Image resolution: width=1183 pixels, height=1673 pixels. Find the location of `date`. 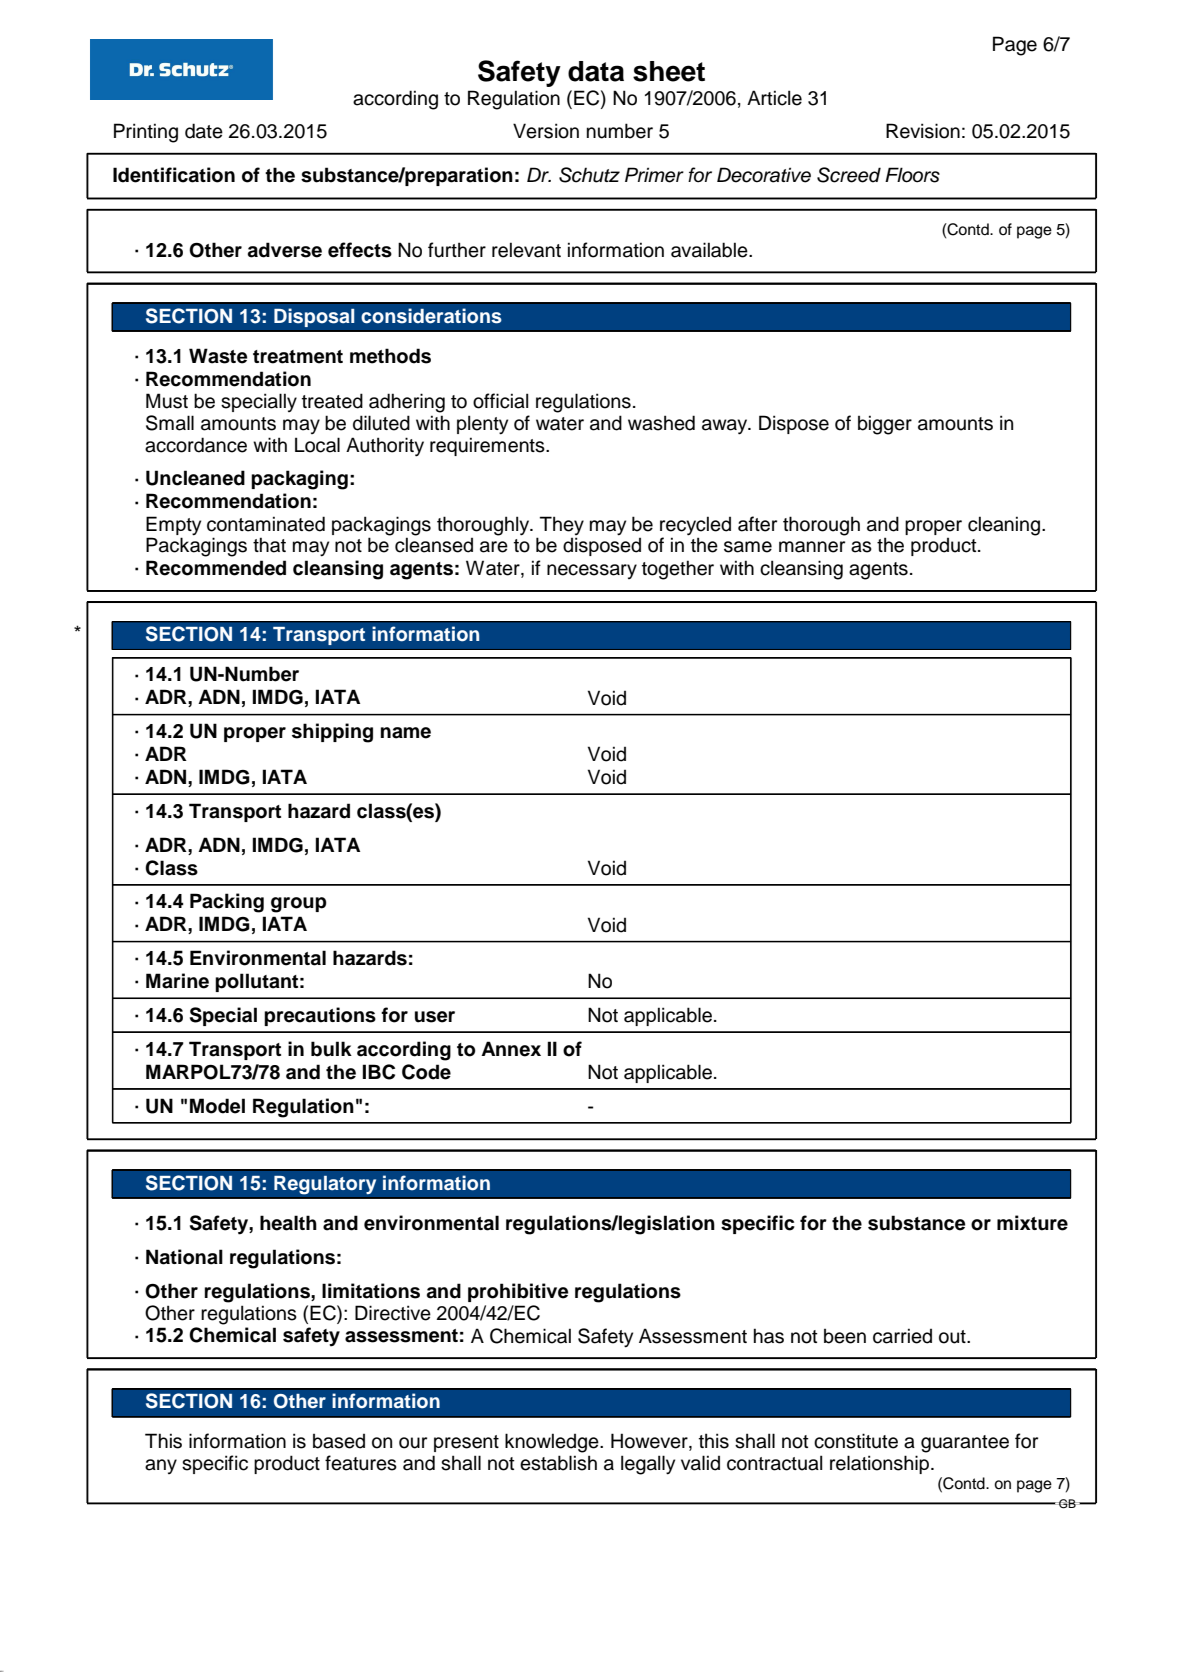

date is located at coordinates (204, 131).
